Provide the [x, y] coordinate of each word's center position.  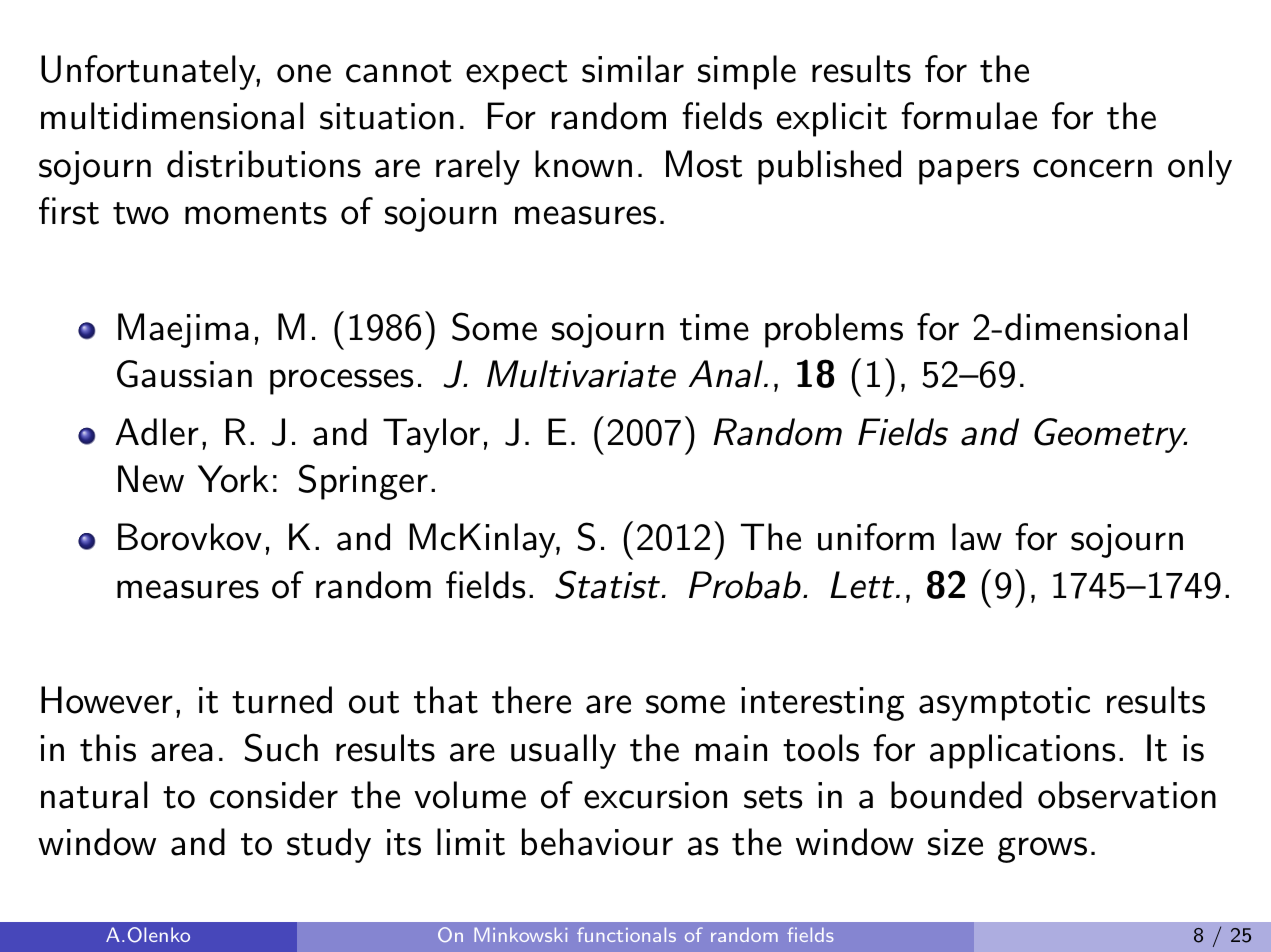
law [977, 537]
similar [633, 69]
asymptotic [1004, 704]
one [304, 73]
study [329, 845]
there [531, 700]
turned [282, 700]
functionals [626, 934]
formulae [969, 116]
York [233, 479]
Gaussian [184, 374]
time [714, 327]
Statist [607, 584]
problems [834, 330]
